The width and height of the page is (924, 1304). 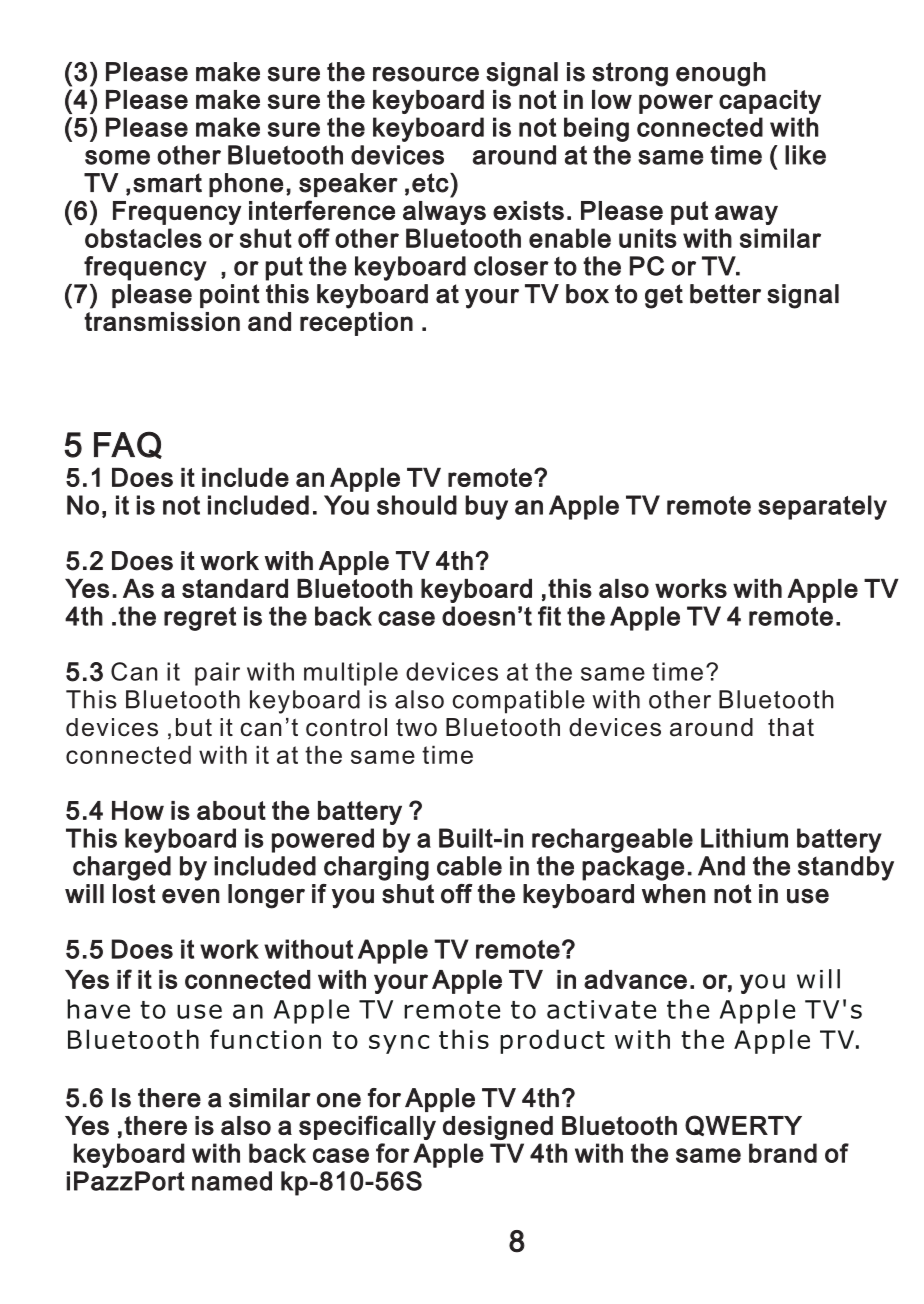 What do you see at coordinates (469, 866) in the page?
I see `cable` at bounding box center [469, 866].
